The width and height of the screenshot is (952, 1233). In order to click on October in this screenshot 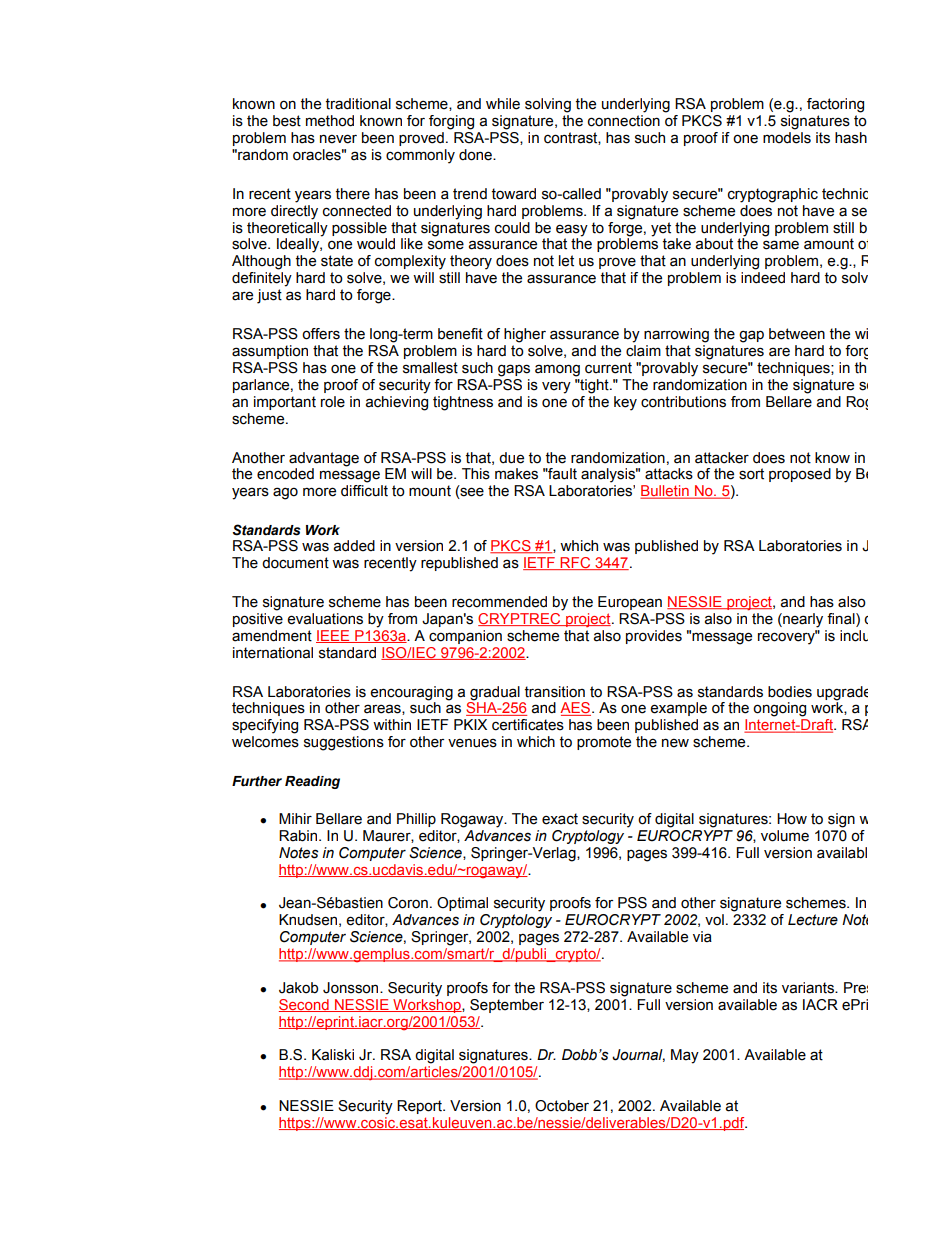, I will do `click(562, 1106)`.
